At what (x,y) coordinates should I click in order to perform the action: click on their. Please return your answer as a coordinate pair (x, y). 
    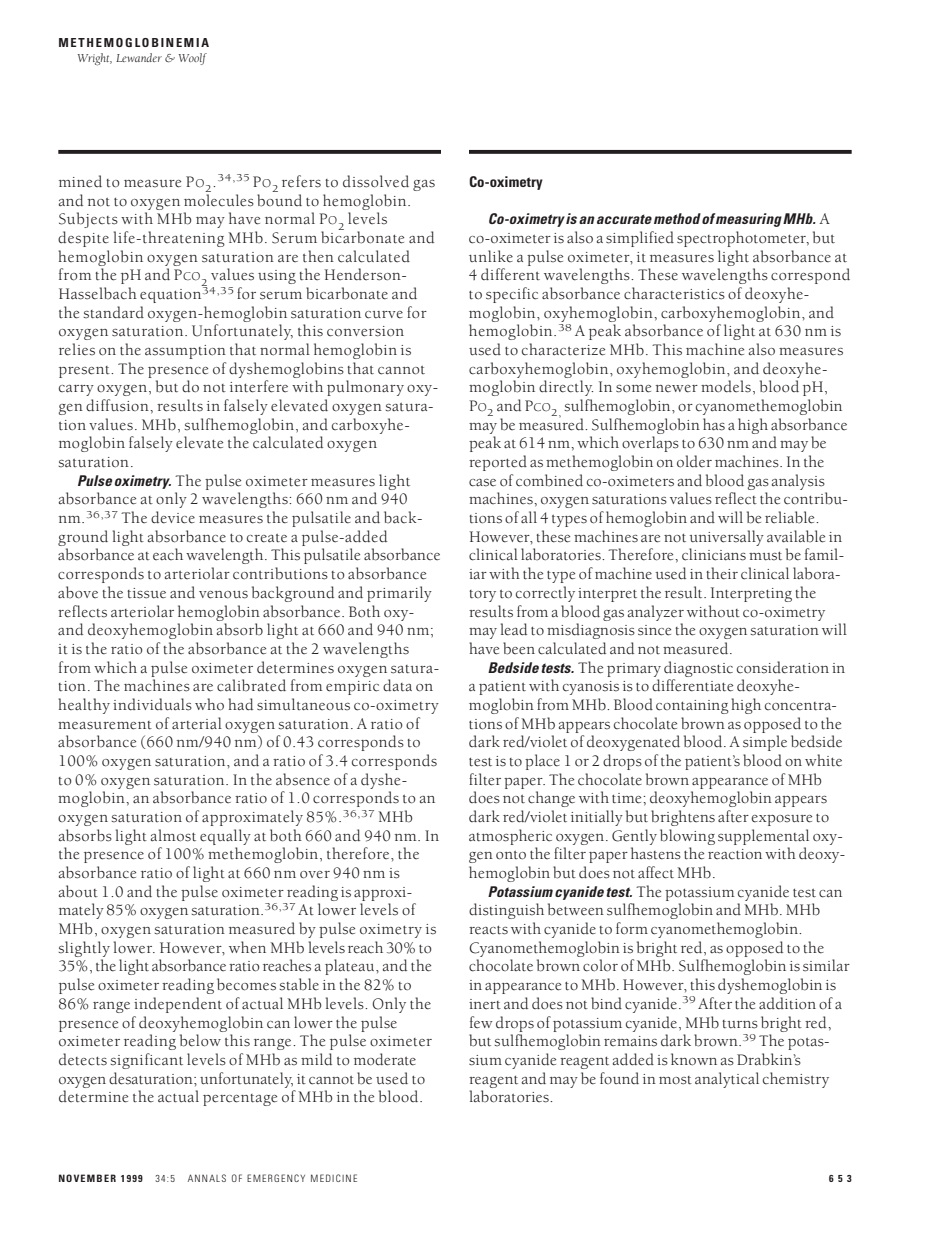
    Looking at the image, I should click on (722, 573).
